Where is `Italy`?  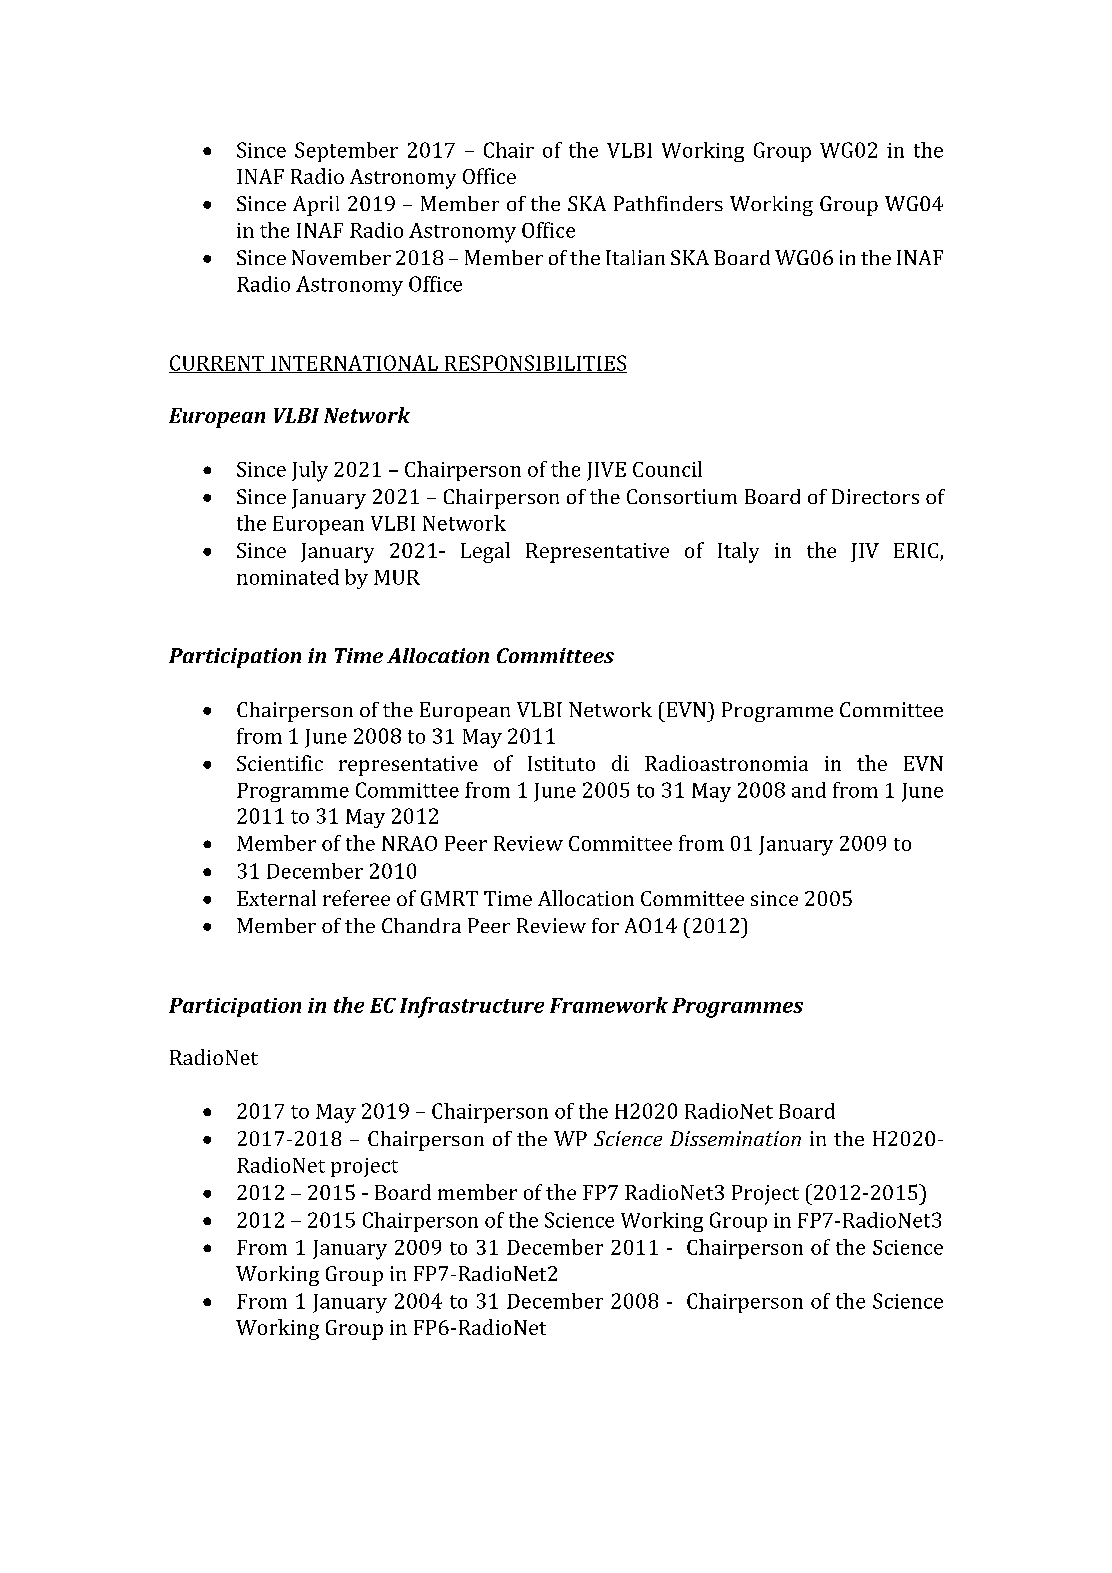 Italy is located at coordinates (738, 552).
